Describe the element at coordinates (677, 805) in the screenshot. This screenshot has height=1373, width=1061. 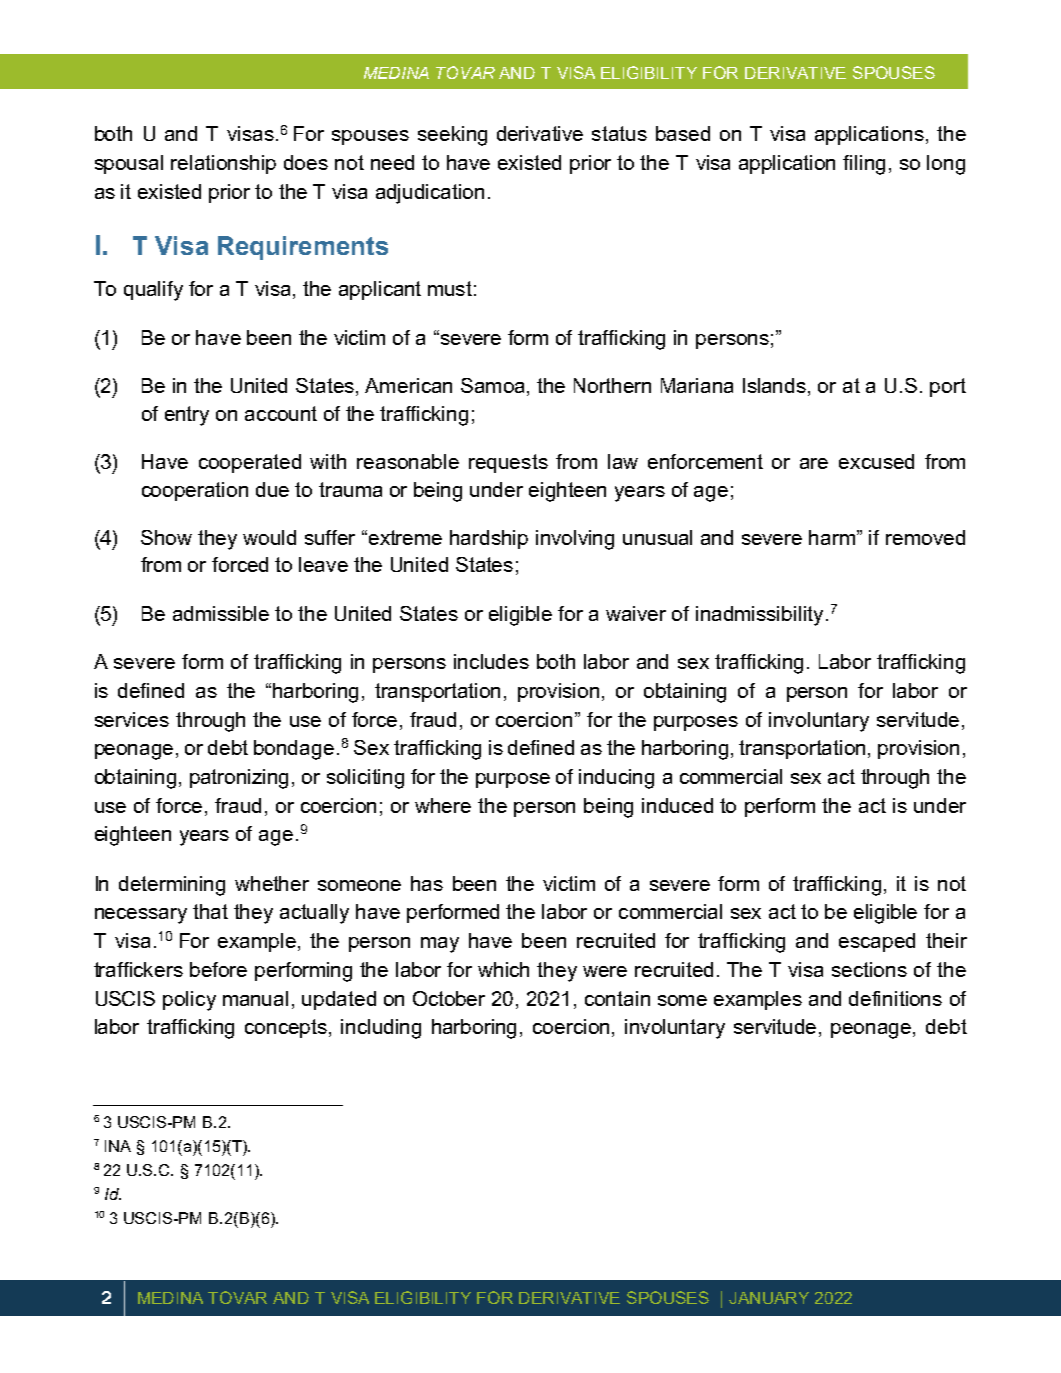
I see `induced` at that location.
